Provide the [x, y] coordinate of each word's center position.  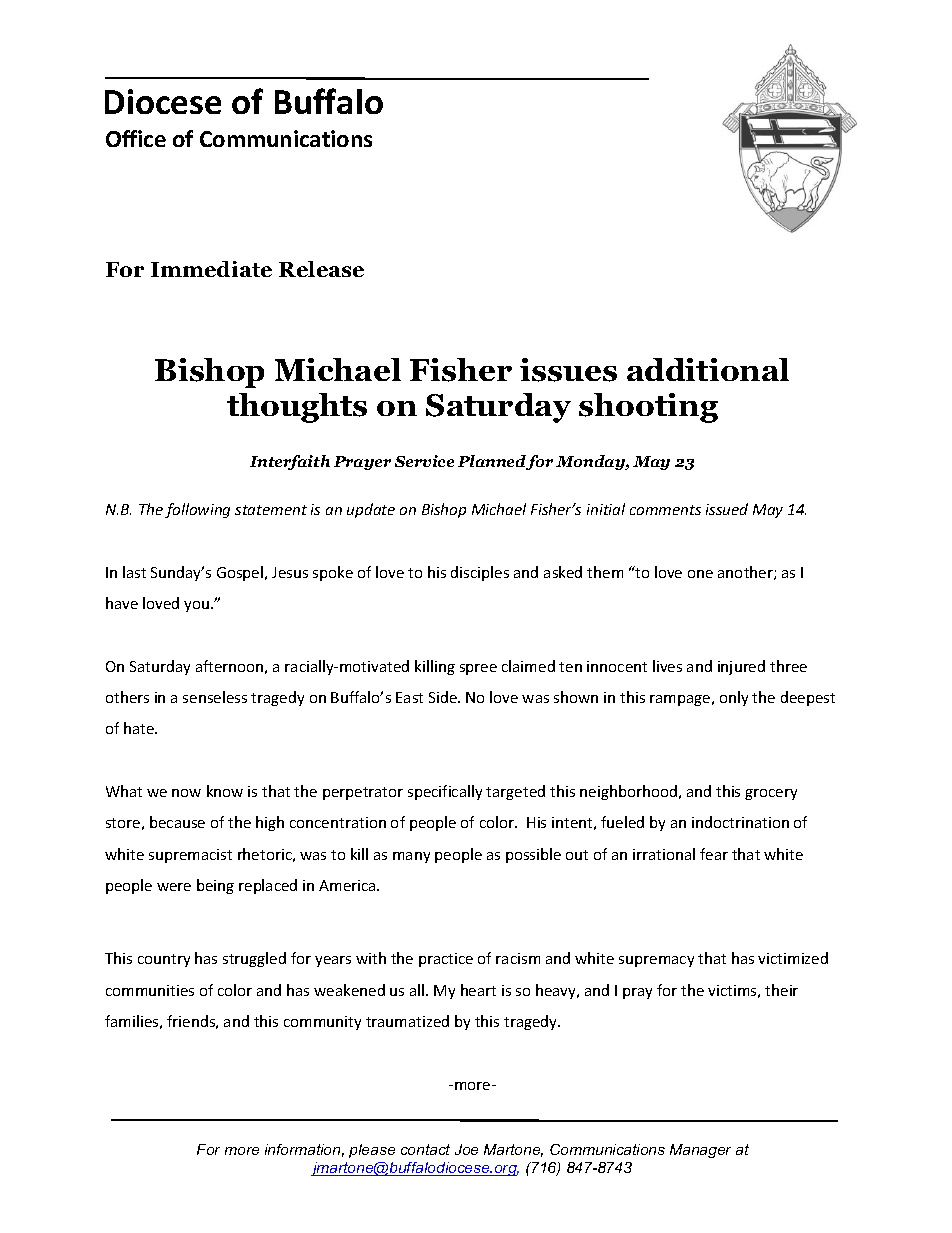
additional [708, 369]
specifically [445, 792]
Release [321, 269]
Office [136, 138]
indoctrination [740, 822]
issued [727, 509]
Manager [700, 1151]
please [372, 1151]
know [225, 791]
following [197, 510]
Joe [466, 1149]
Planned [492, 462]
